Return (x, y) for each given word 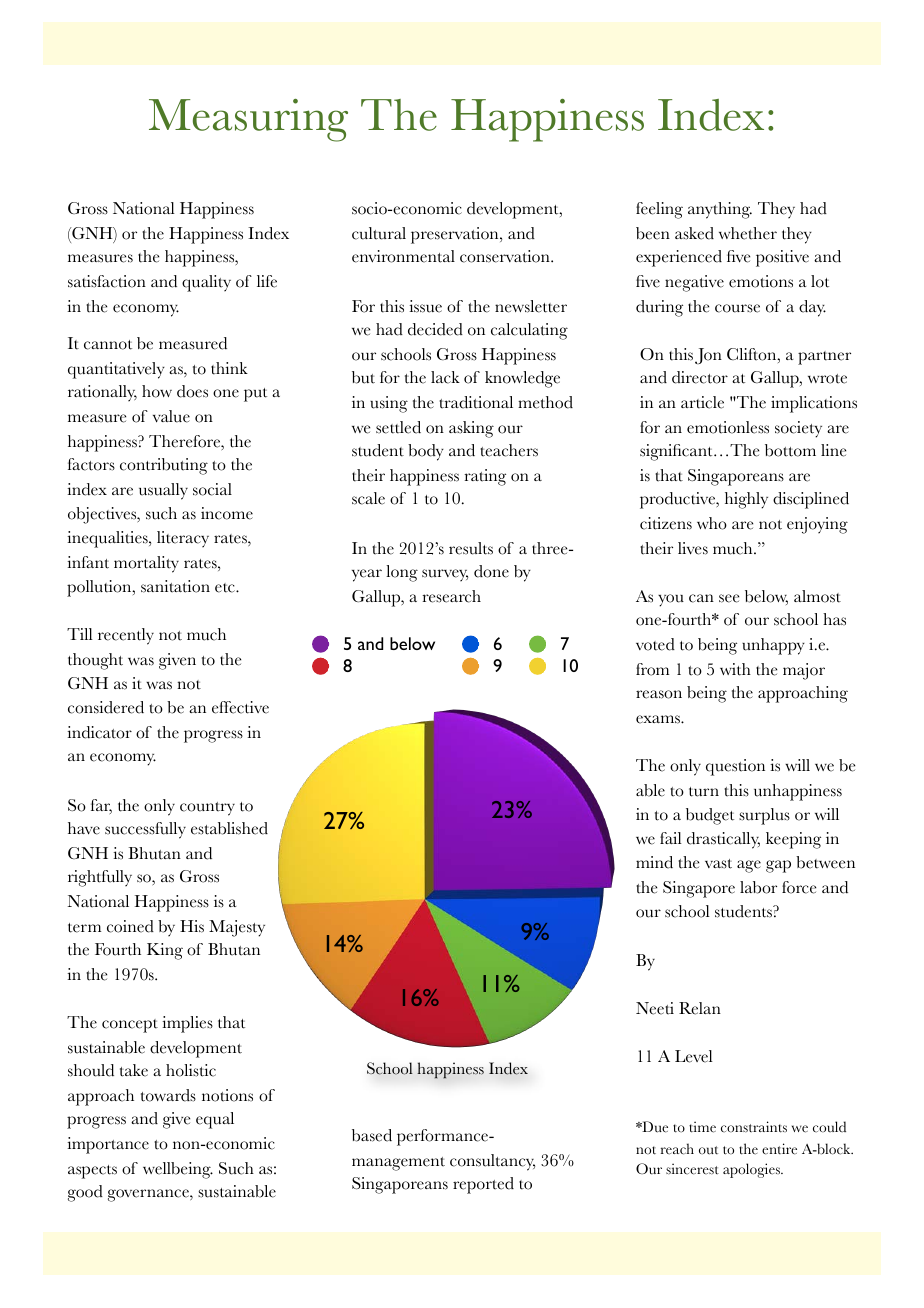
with (735, 669)
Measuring (248, 120)
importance (108, 1145)
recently (126, 636)
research (451, 596)
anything (720, 210)
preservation (456, 235)
